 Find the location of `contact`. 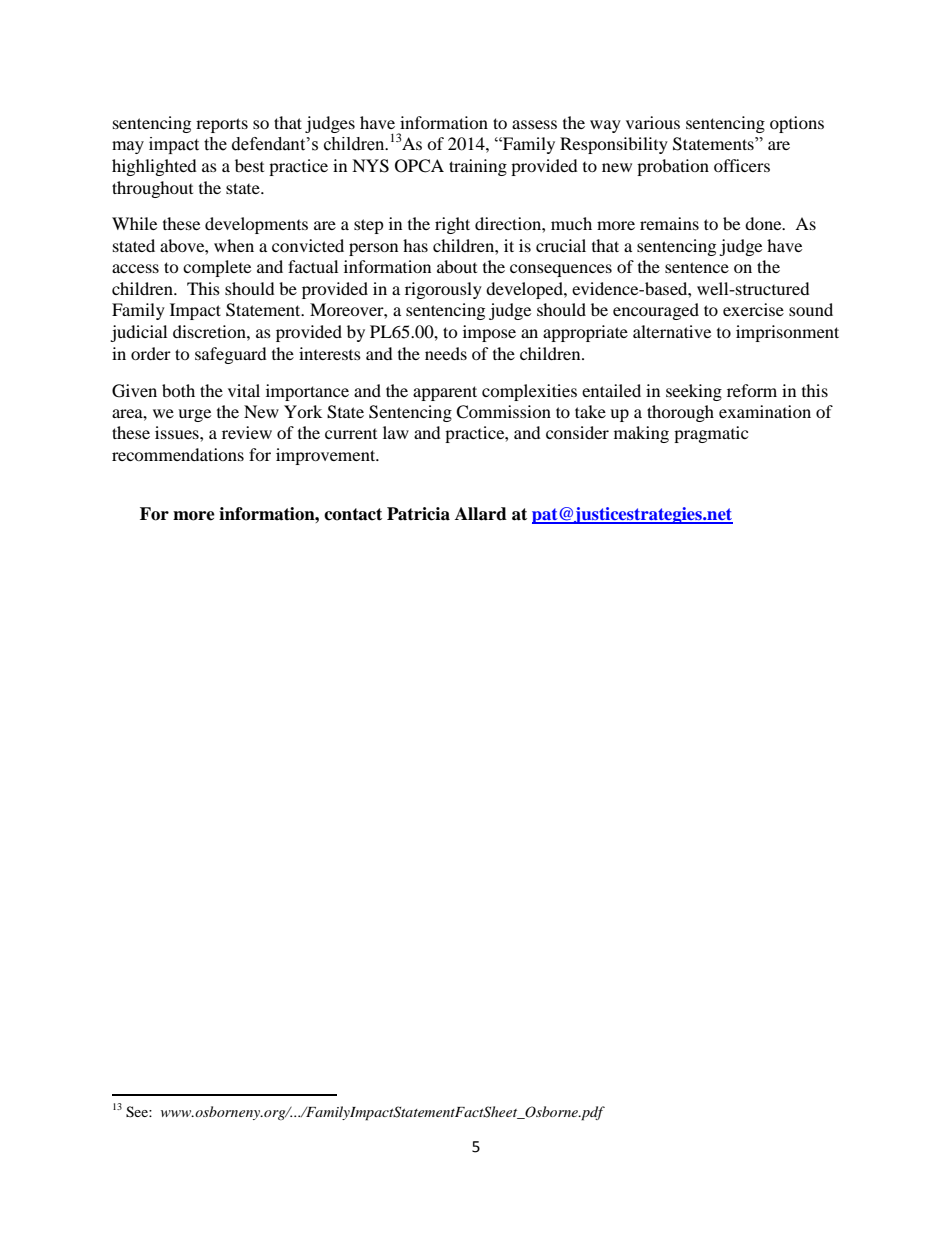

contact is located at coordinates (353, 514).
